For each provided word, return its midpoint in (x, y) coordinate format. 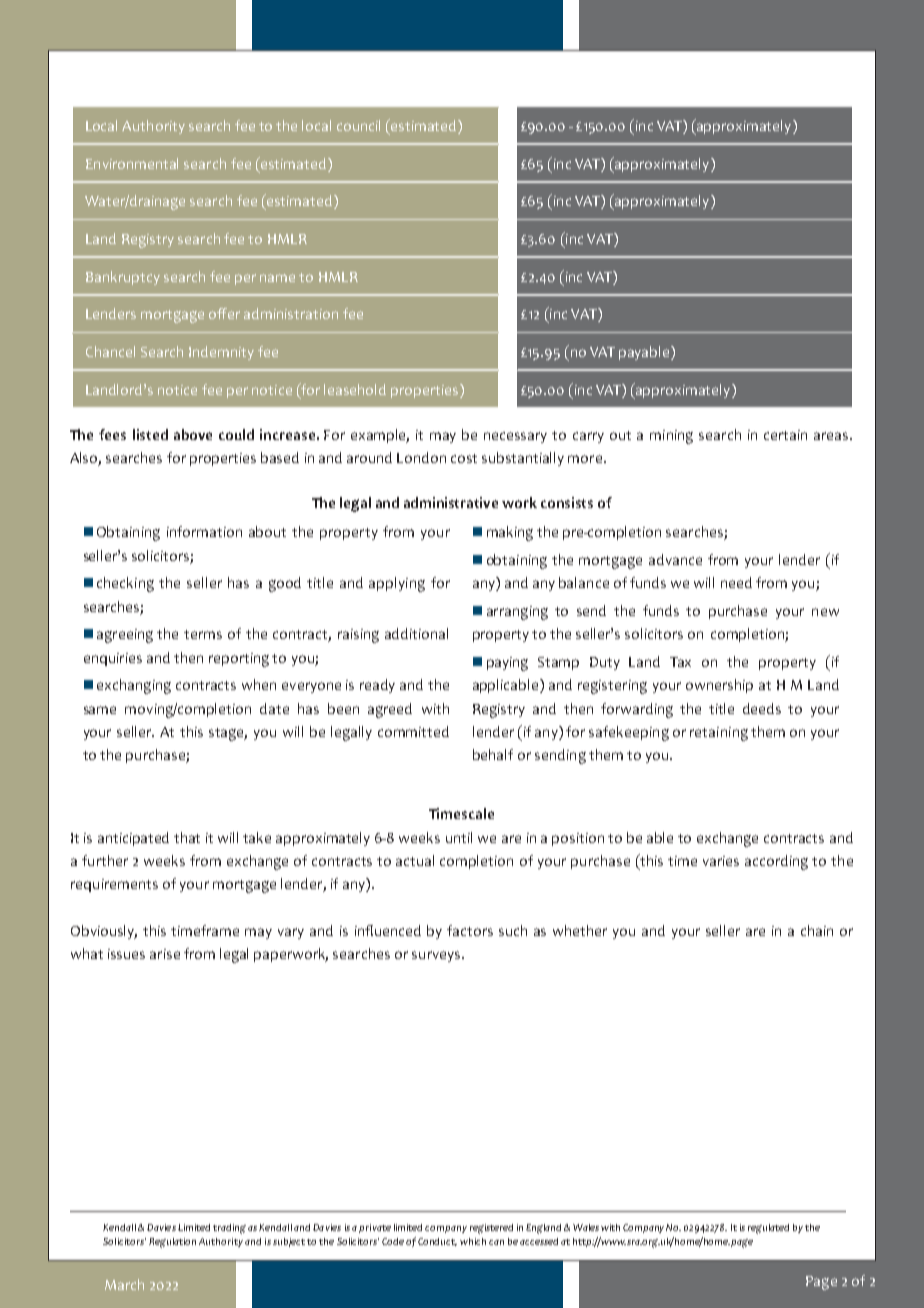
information (204, 531)
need (736, 582)
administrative (451, 502)
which (473, 1241)
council (358, 125)
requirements (114, 885)
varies (721, 861)
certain (785, 435)
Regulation (172, 1243)
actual (415, 860)
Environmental (132, 163)
